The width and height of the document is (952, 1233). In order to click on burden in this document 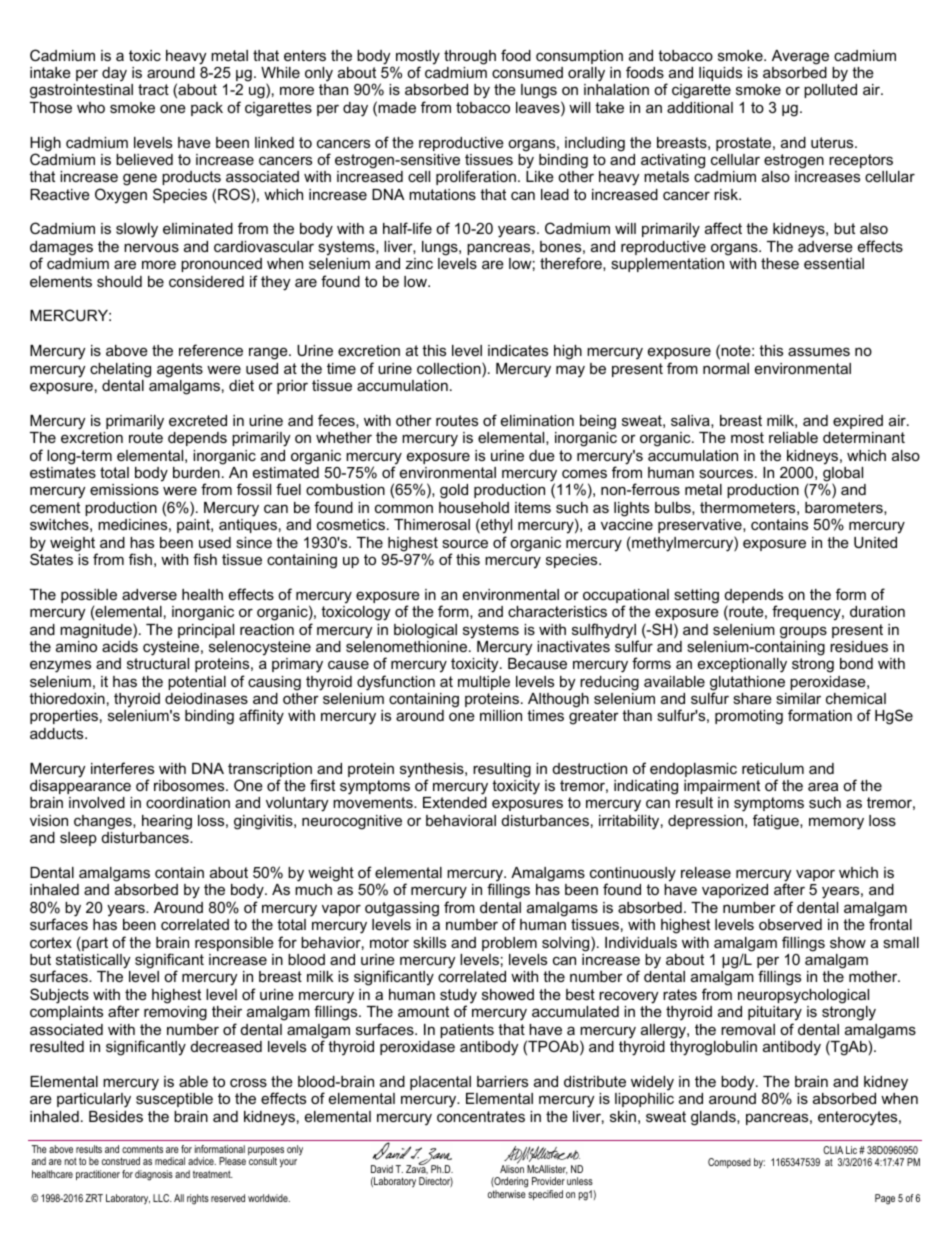, I will do `click(196, 472)`.
